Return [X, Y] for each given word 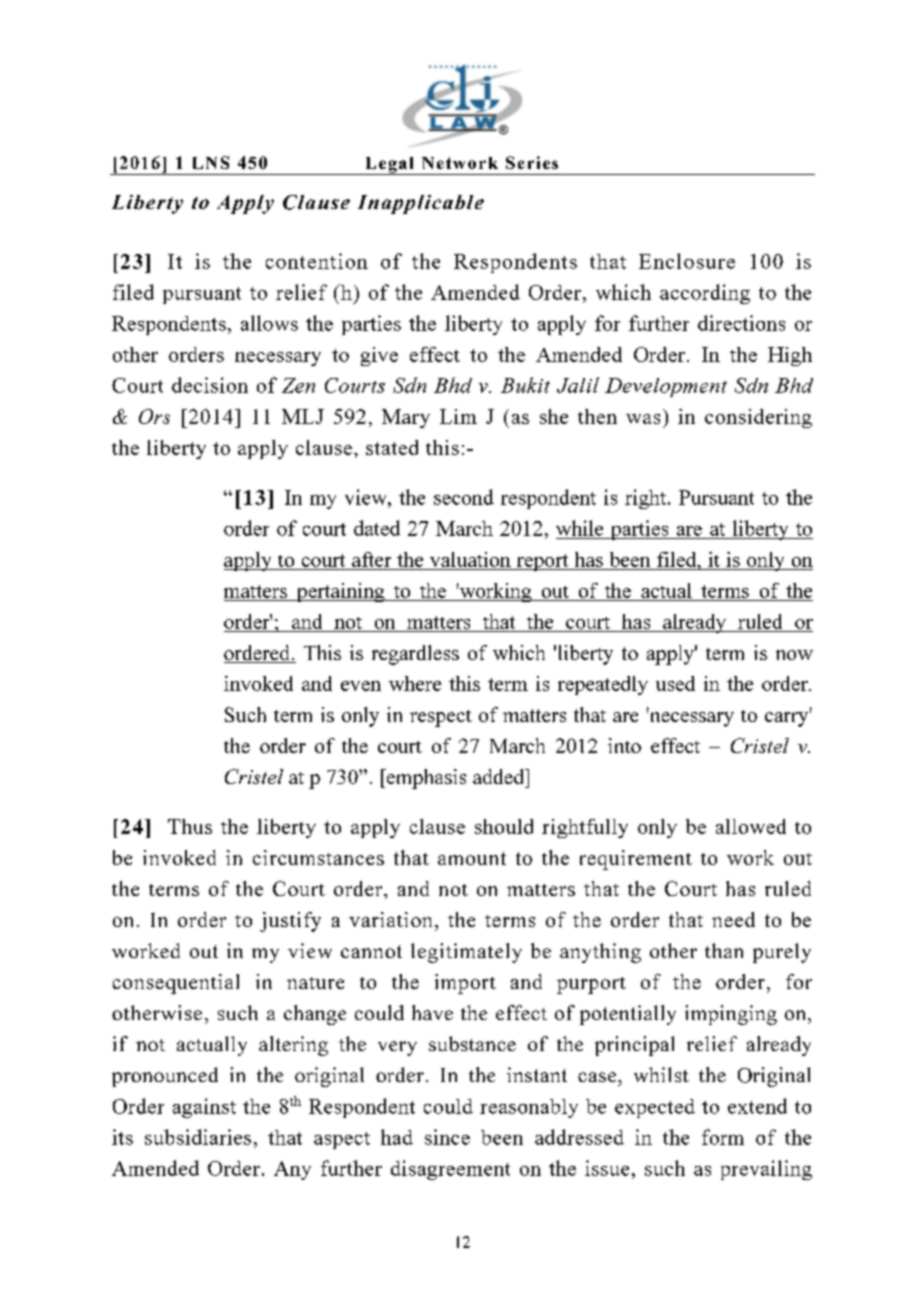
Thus [190, 826]
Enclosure [687, 261]
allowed [751, 826]
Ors [154, 416]
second [464, 497]
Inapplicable [421, 204]
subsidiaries [198, 1137]
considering [758, 418]
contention [317, 261]
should [504, 826]
